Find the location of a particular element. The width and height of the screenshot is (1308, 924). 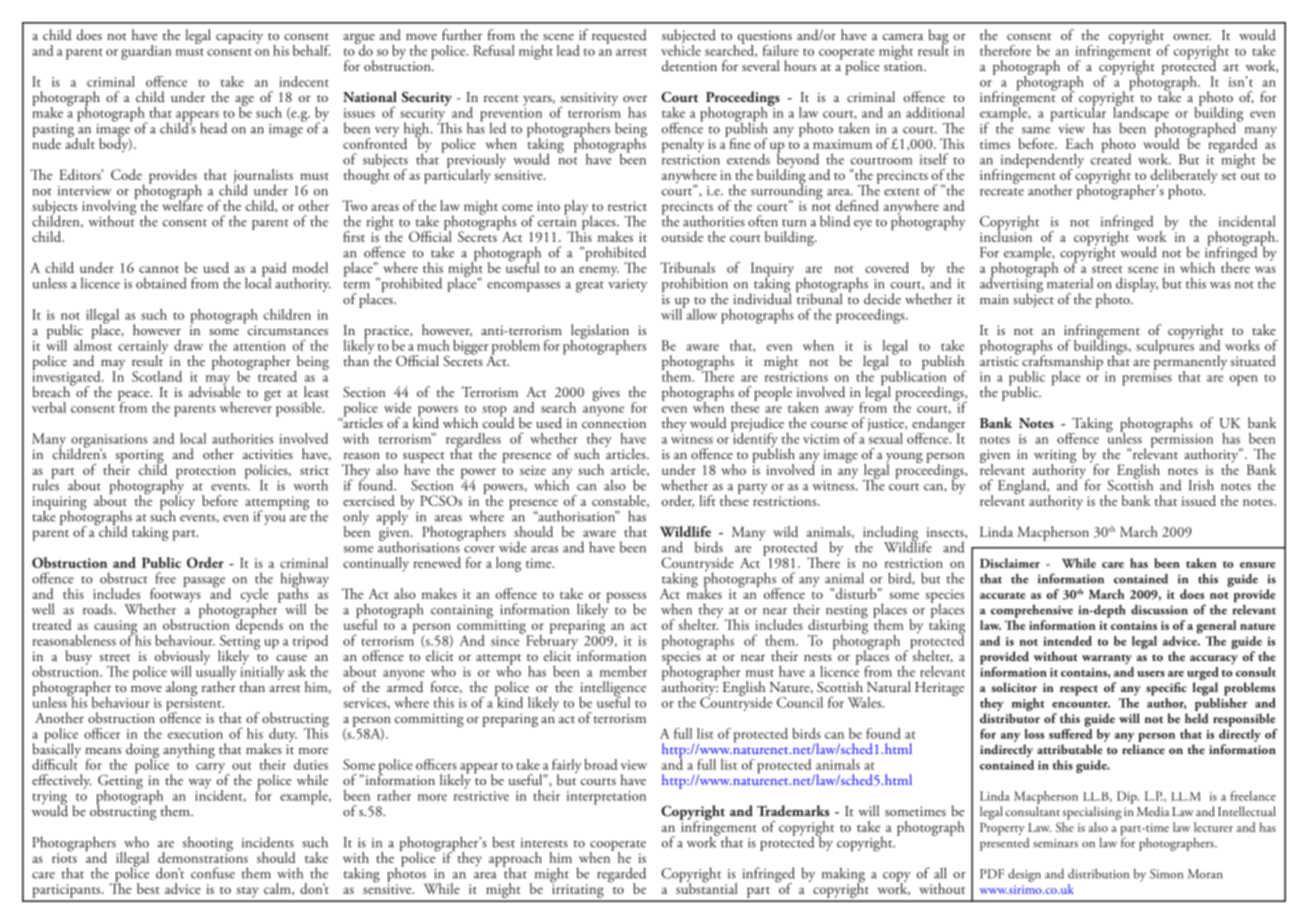

sporting is located at coordinates (141, 458).
